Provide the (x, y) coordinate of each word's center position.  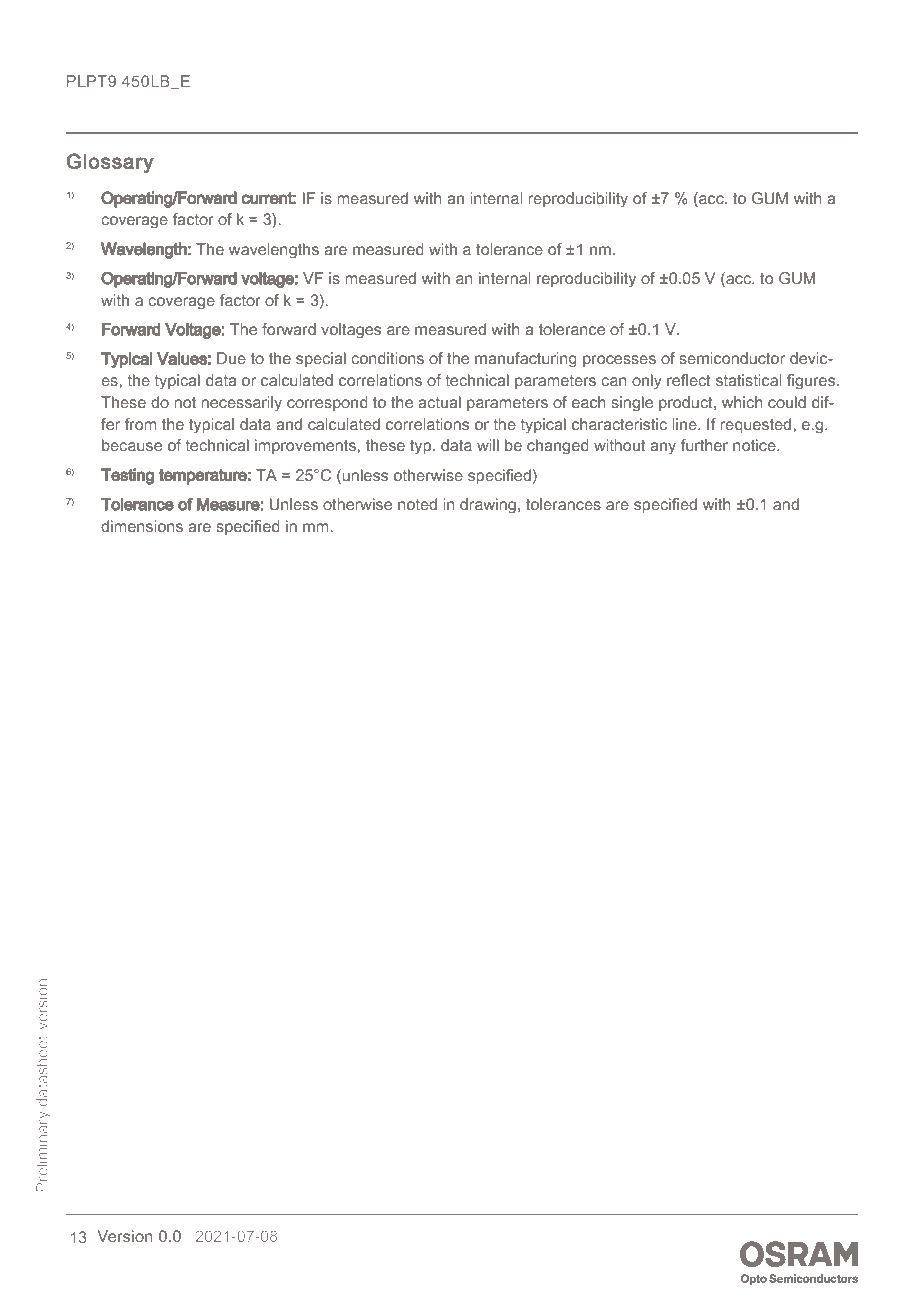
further (704, 445)
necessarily (241, 403)
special (321, 359)
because (132, 445)
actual (439, 402)
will (488, 445)
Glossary (110, 163)
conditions (387, 358)
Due (231, 358)
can (614, 381)
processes (619, 361)
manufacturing (526, 360)
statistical (748, 380)
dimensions (142, 526)
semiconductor (732, 358)
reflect (689, 380)
